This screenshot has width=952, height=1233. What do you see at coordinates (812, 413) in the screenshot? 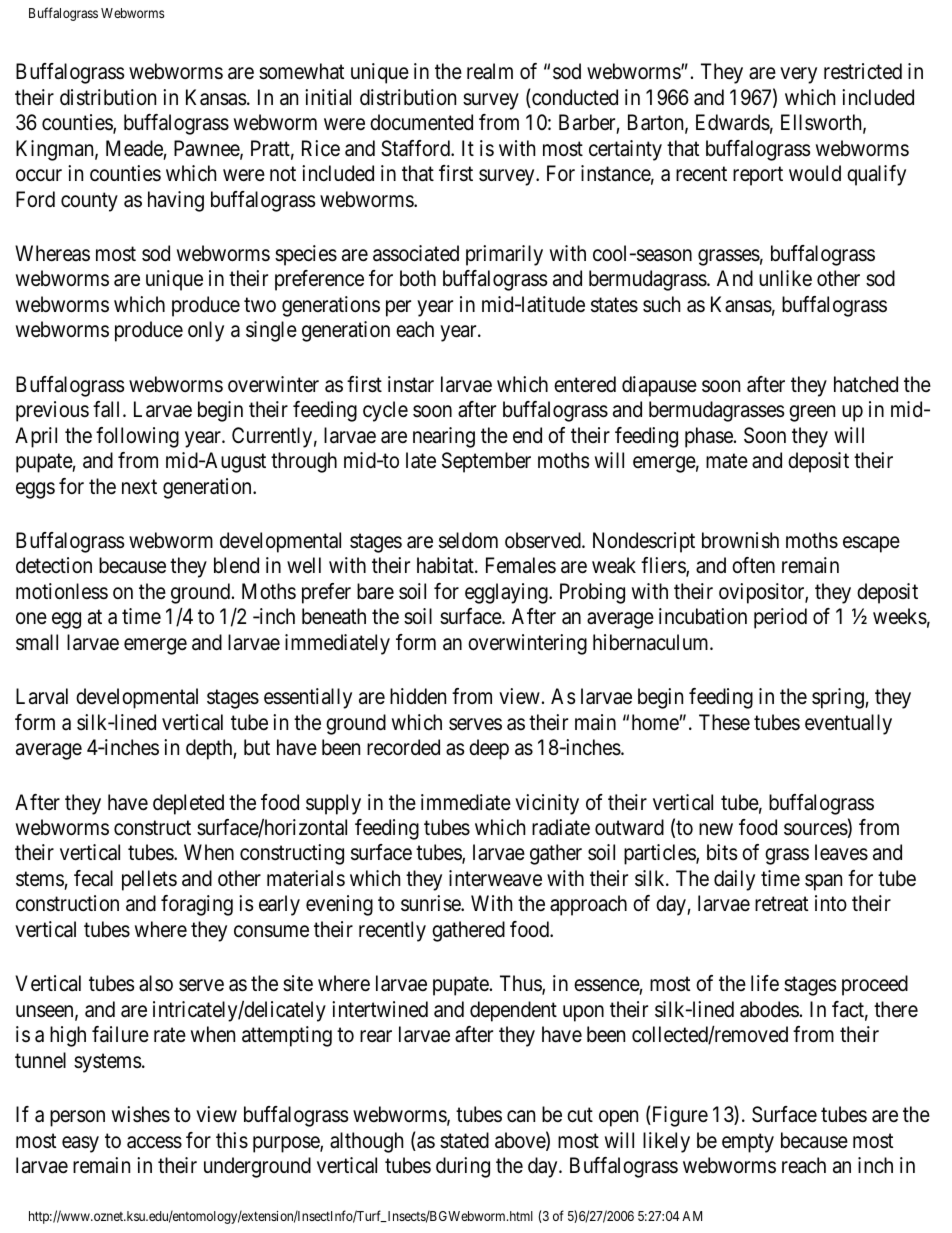
I see `green` at bounding box center [812, 413].
